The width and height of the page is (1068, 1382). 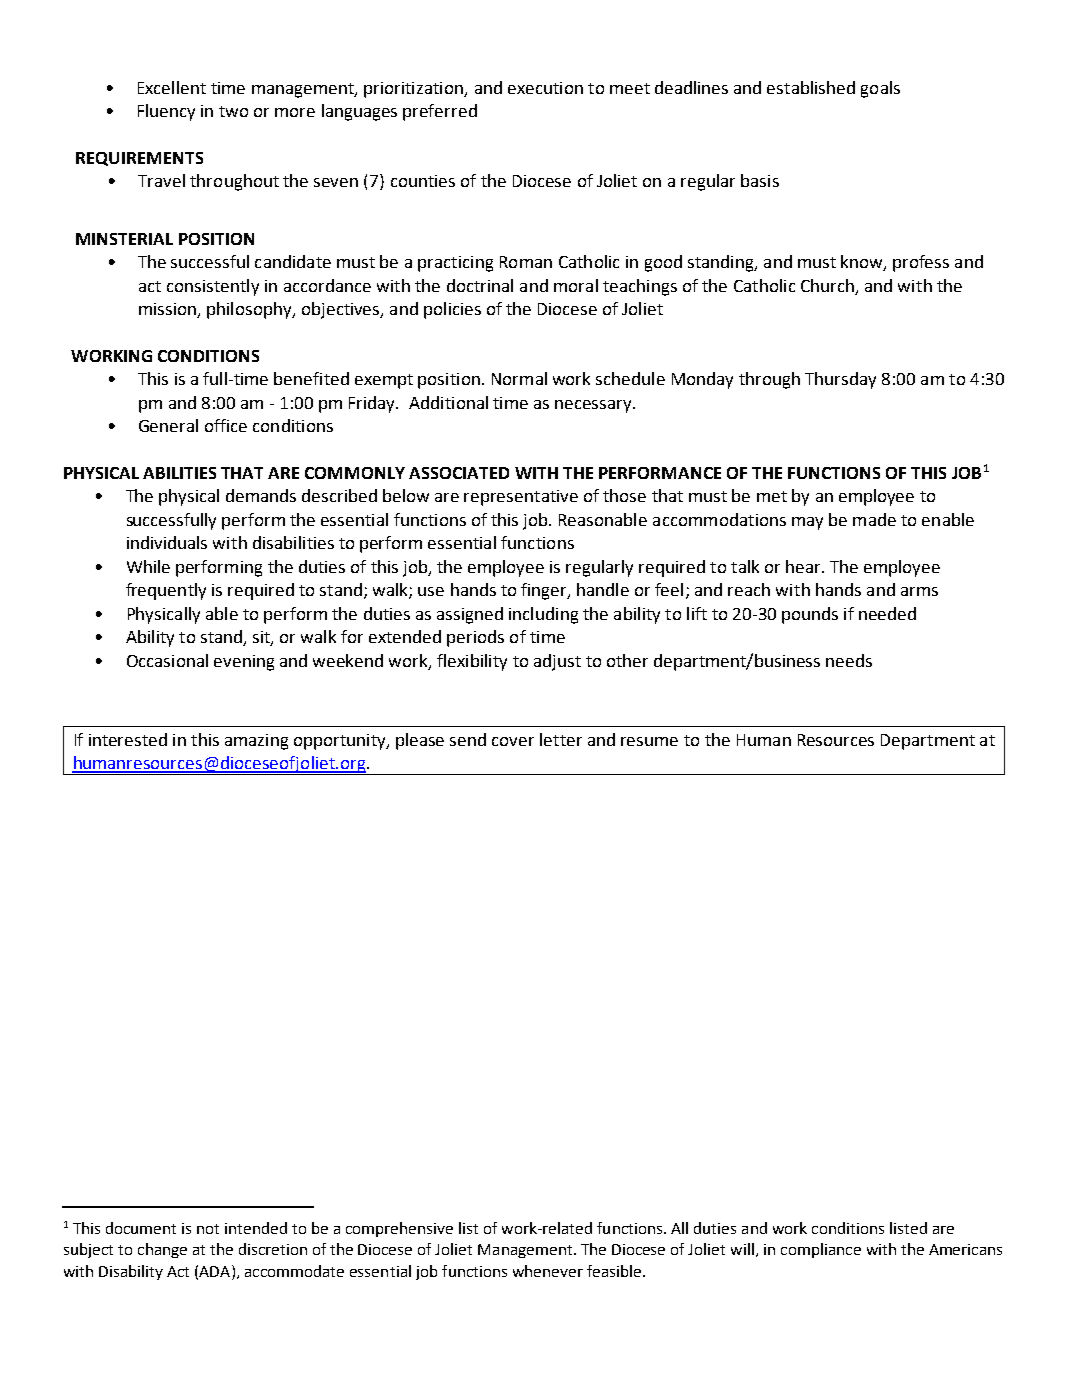 What do you see at coordinates (840, 380) in the page?
I see `Thursday` at bounding box center [840, 380].
